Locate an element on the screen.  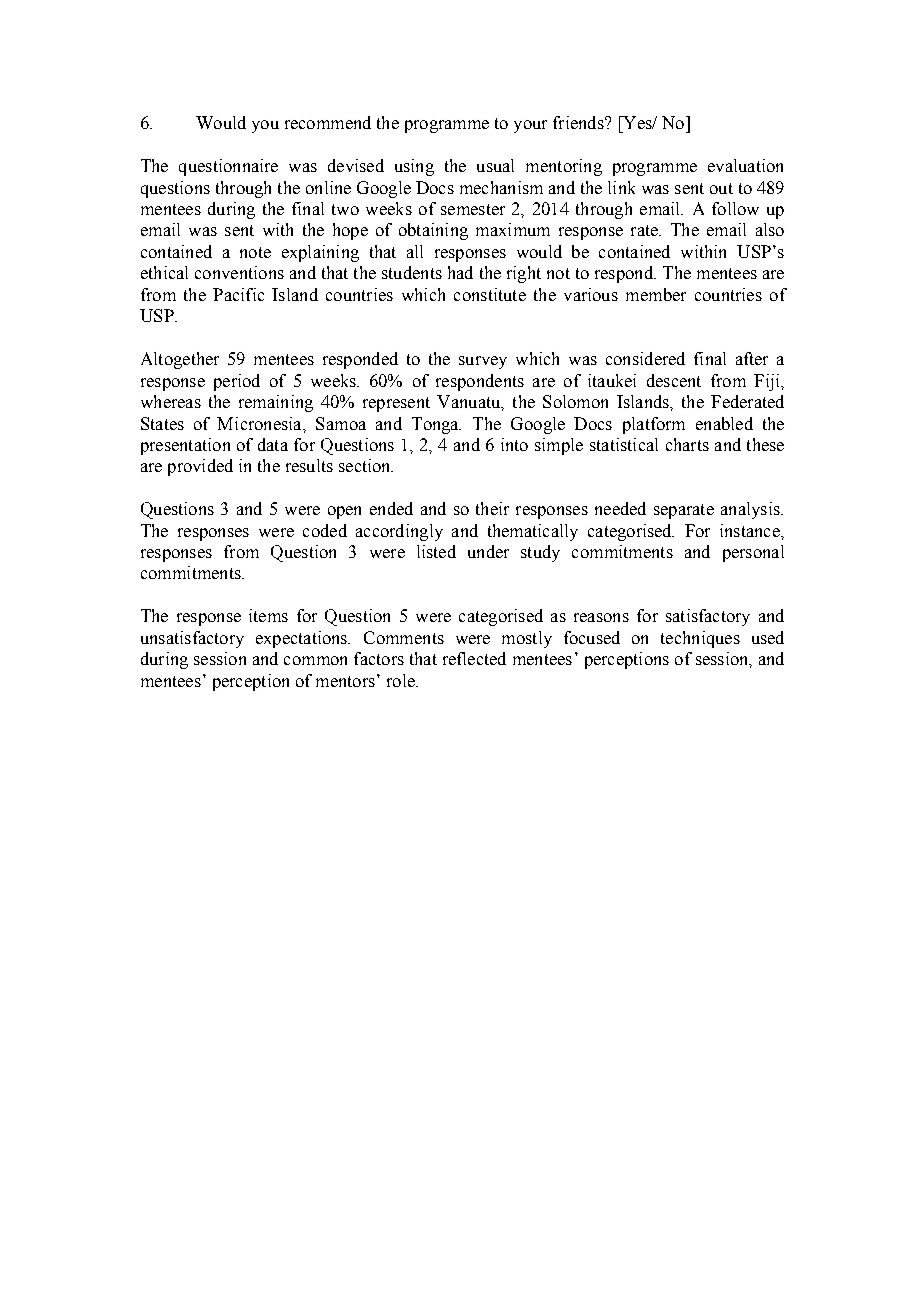
recommend is located at coordinates (328, 122).
